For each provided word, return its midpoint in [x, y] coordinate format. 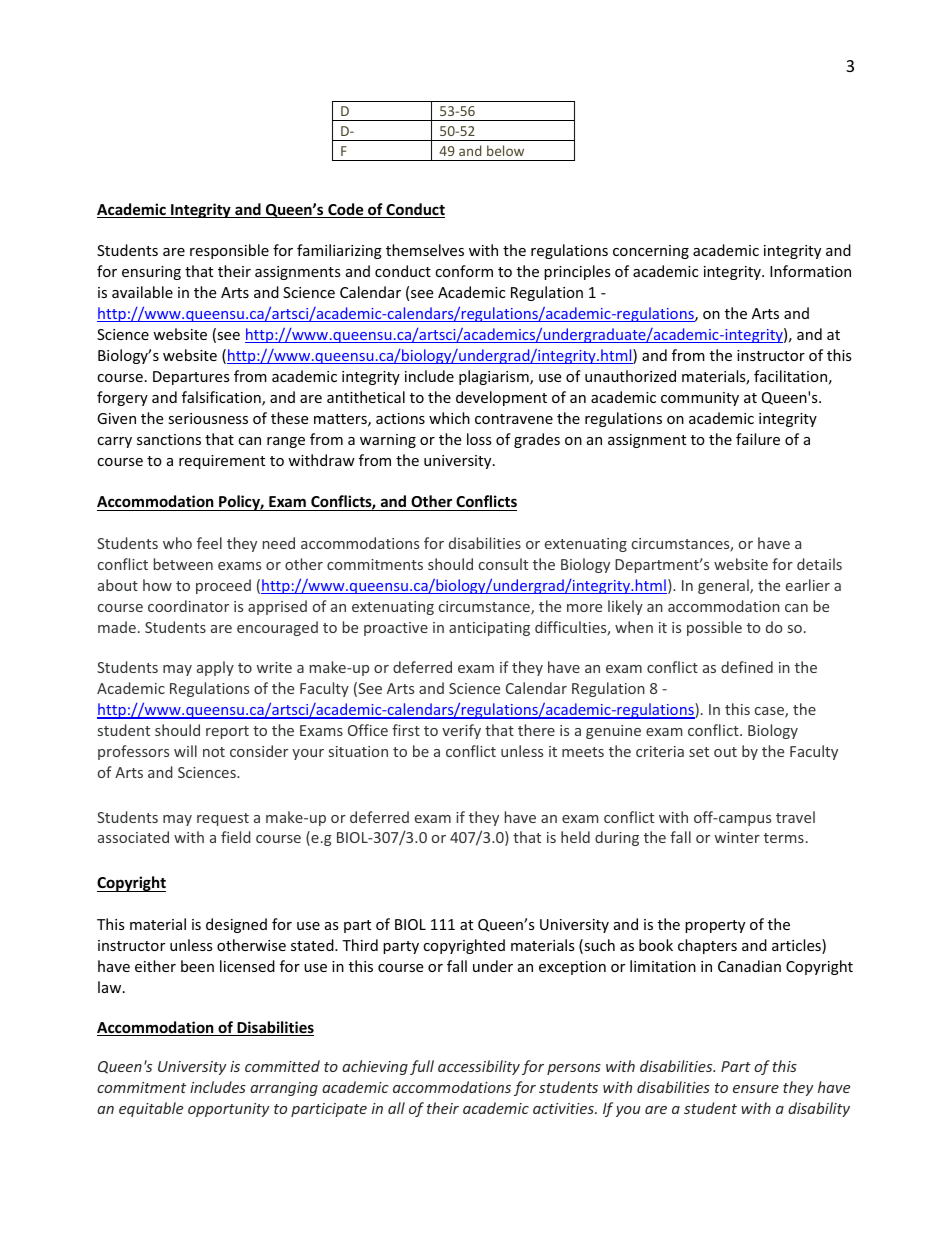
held [575, 837]
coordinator [188, 606]
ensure [756, 1089]
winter [737, 837]
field [236, 837]
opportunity [228, 1110]
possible [714, 628]
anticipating [489, 629]
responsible [229, 251]
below [505, 150]
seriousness [208, 418]
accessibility [479, 1067]
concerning [651, 252]
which [449, 418]
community [700, 399]
